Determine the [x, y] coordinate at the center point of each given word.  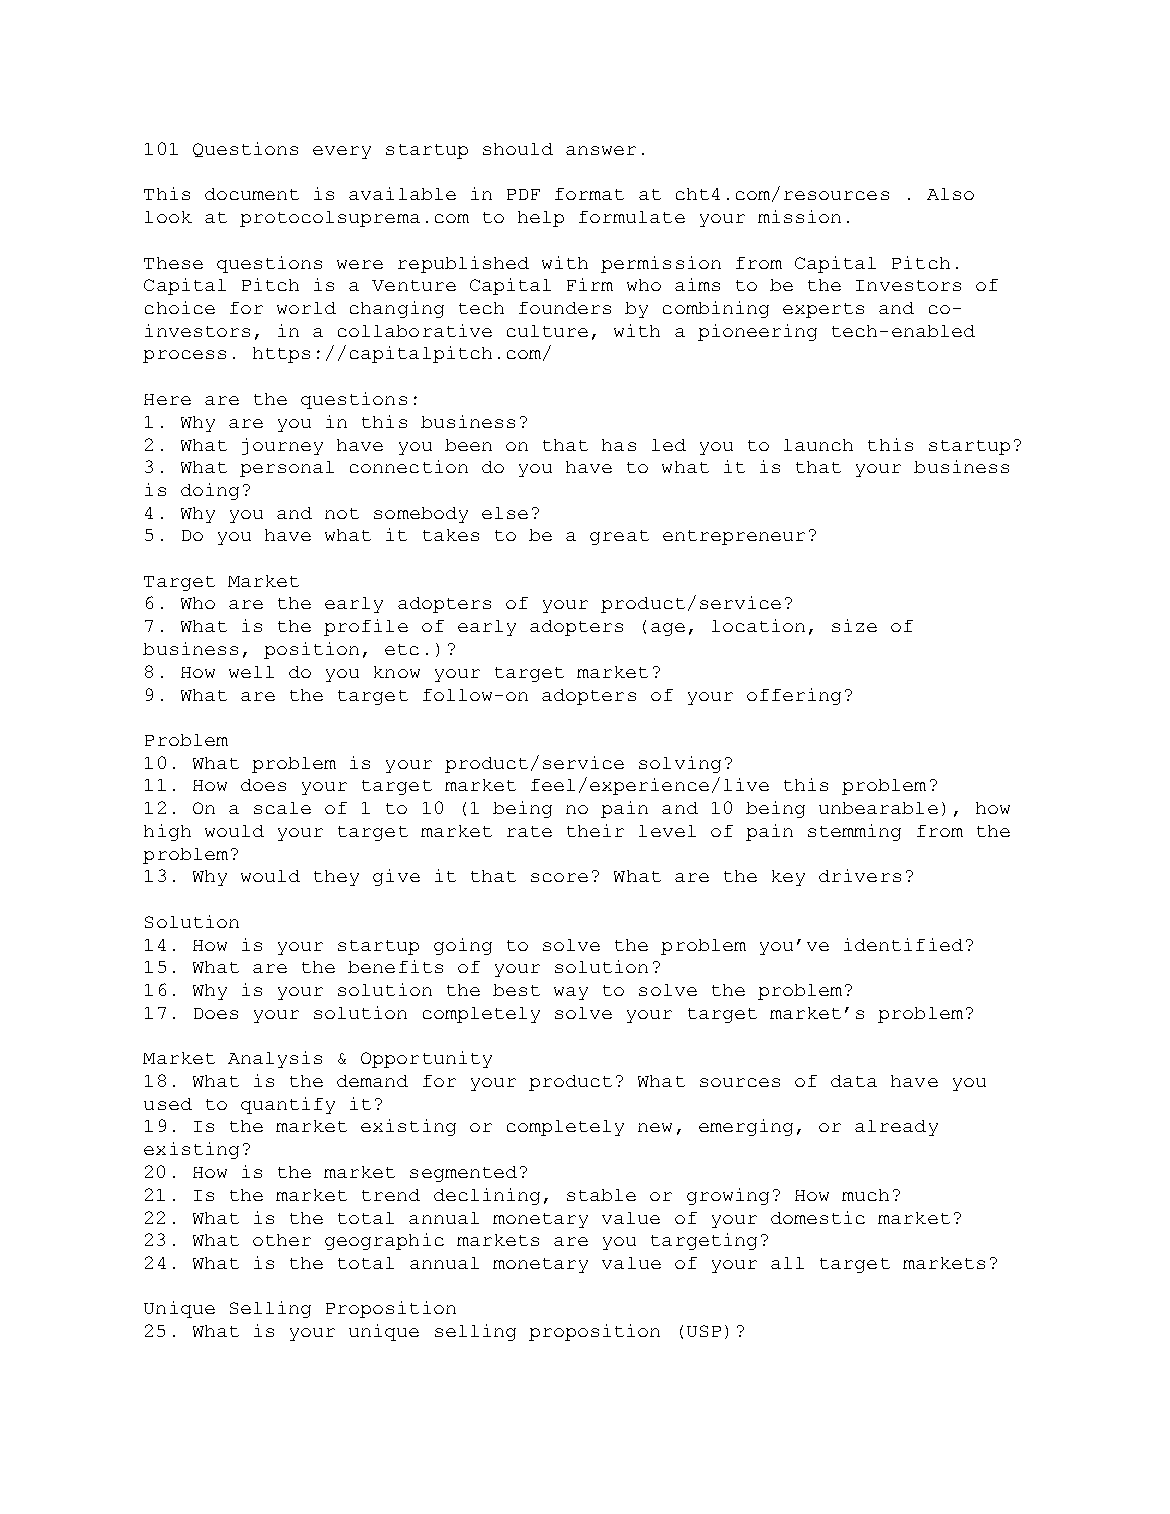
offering [794, 696]
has [619, 445]
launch [818, 445]
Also [950, 194]
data [854, 1081]
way [571, 993]
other [282, 1240]
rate [529, 831]
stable [601, 1195]
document [252, 194]
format [589, 194]
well [251, 672]
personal [287, 469]
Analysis [275, 1059]
